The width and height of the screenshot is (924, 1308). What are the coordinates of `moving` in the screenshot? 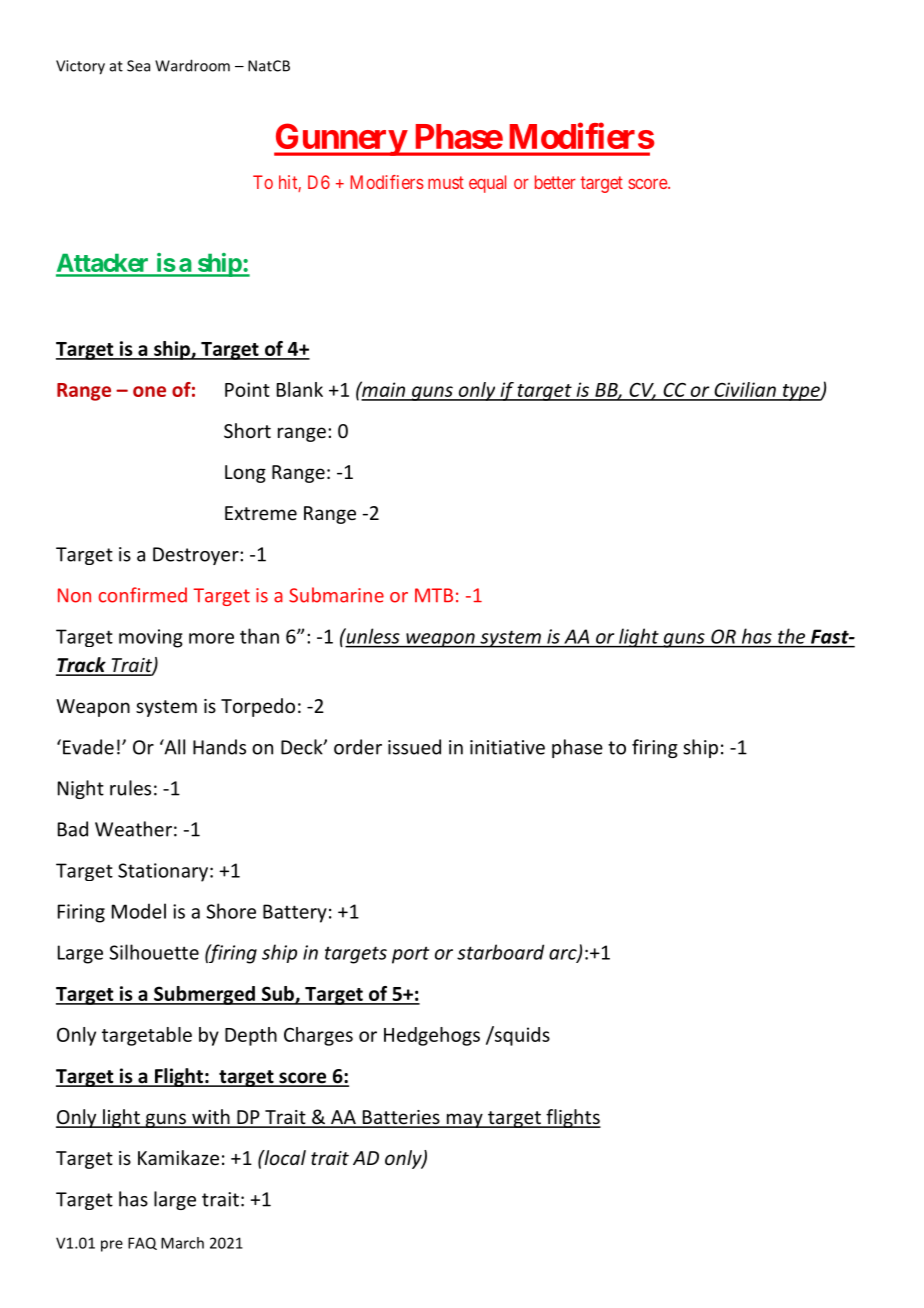 It's located at (151, 638).
